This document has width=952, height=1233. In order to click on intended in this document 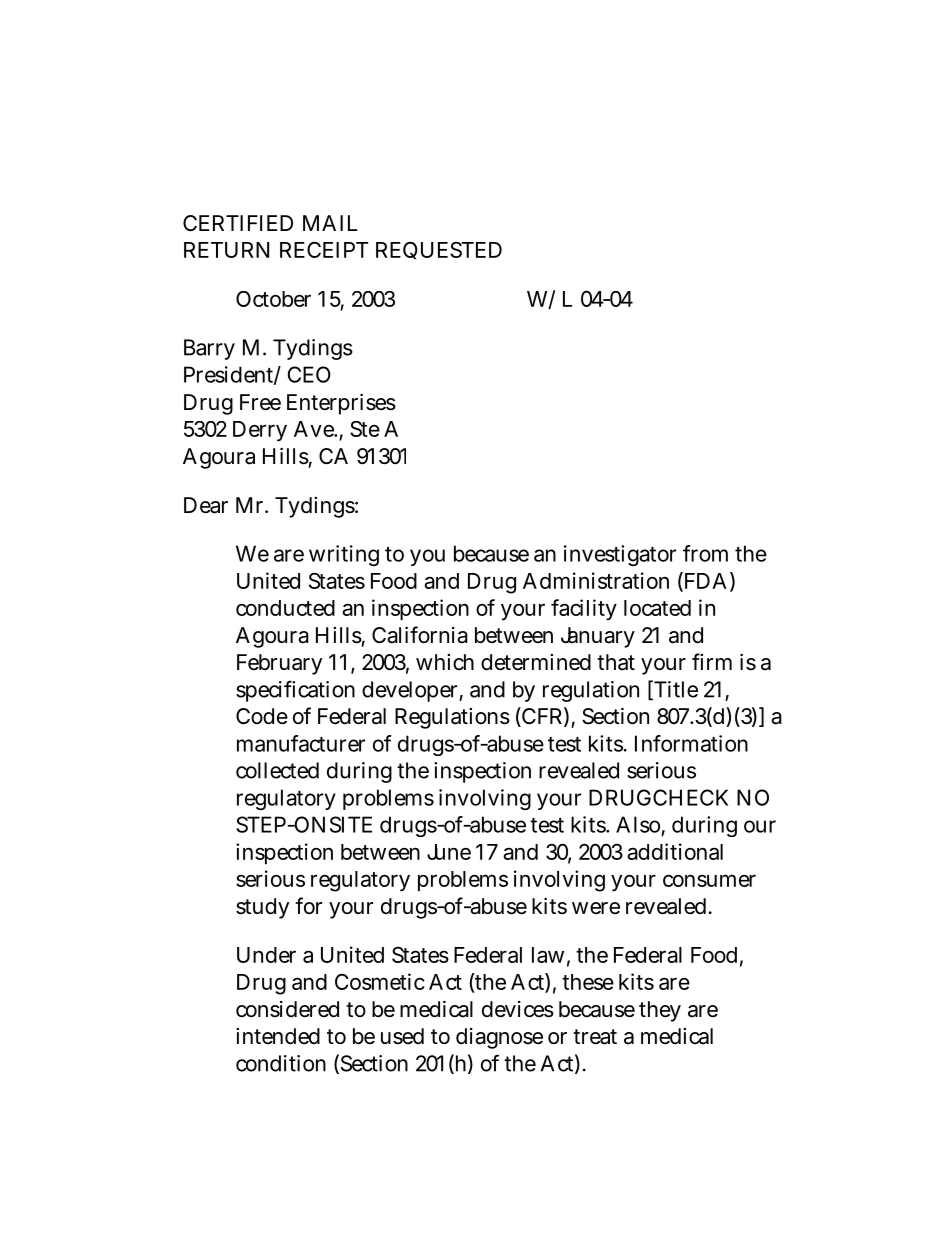, I will do `click(278, 1036)`.
